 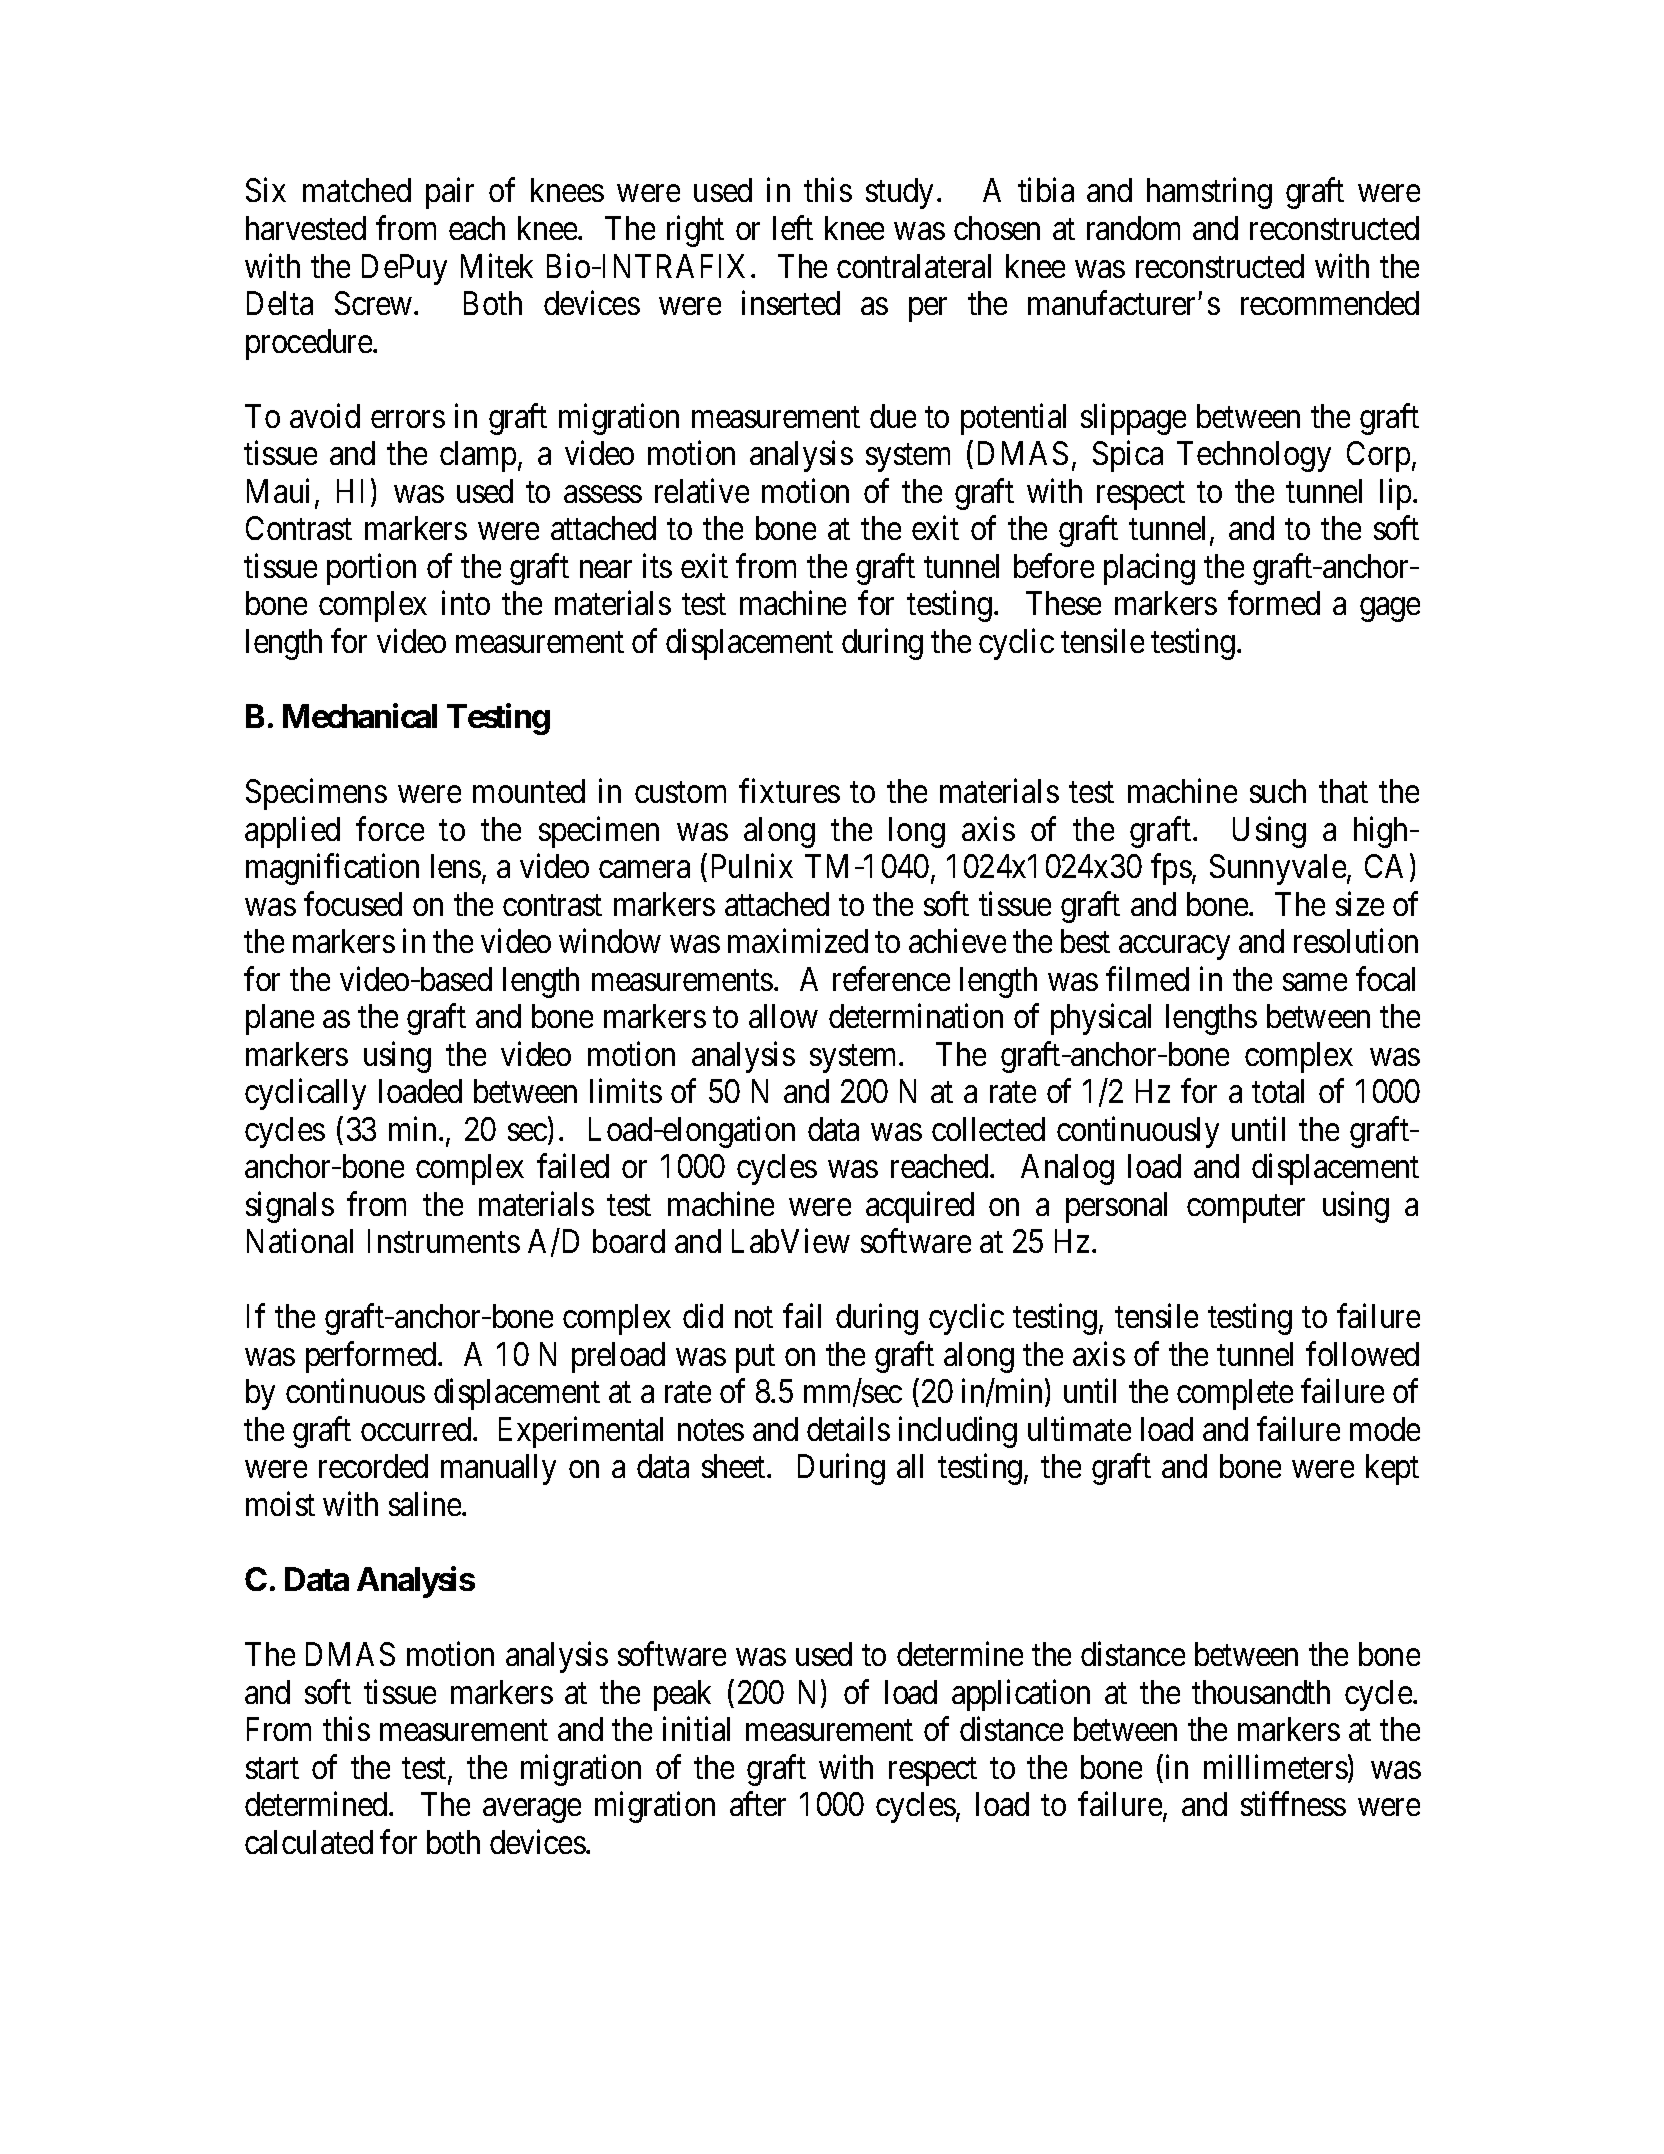 I want to click on pair, so click(x=450, y=193).
